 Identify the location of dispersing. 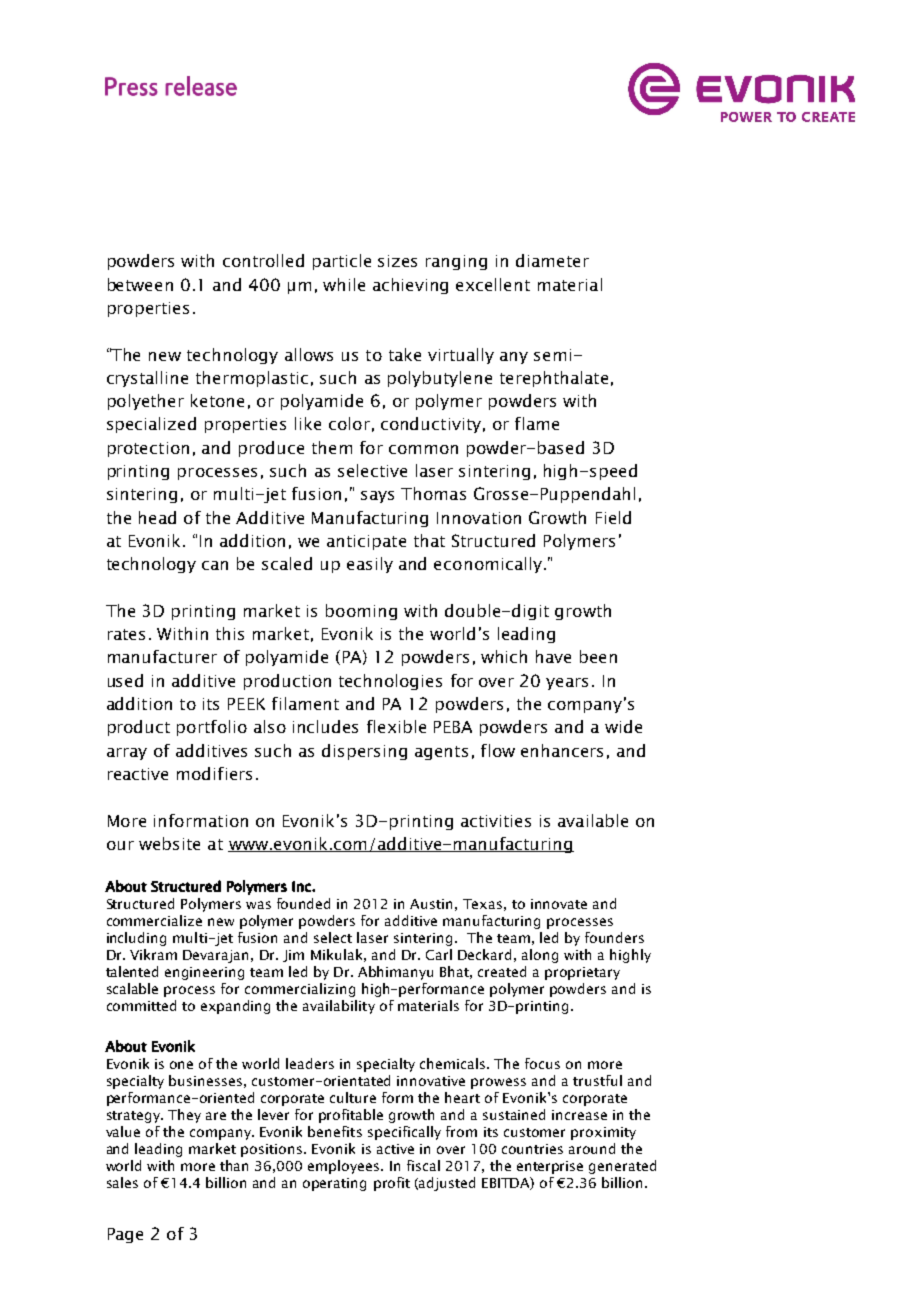
(364, 752).
